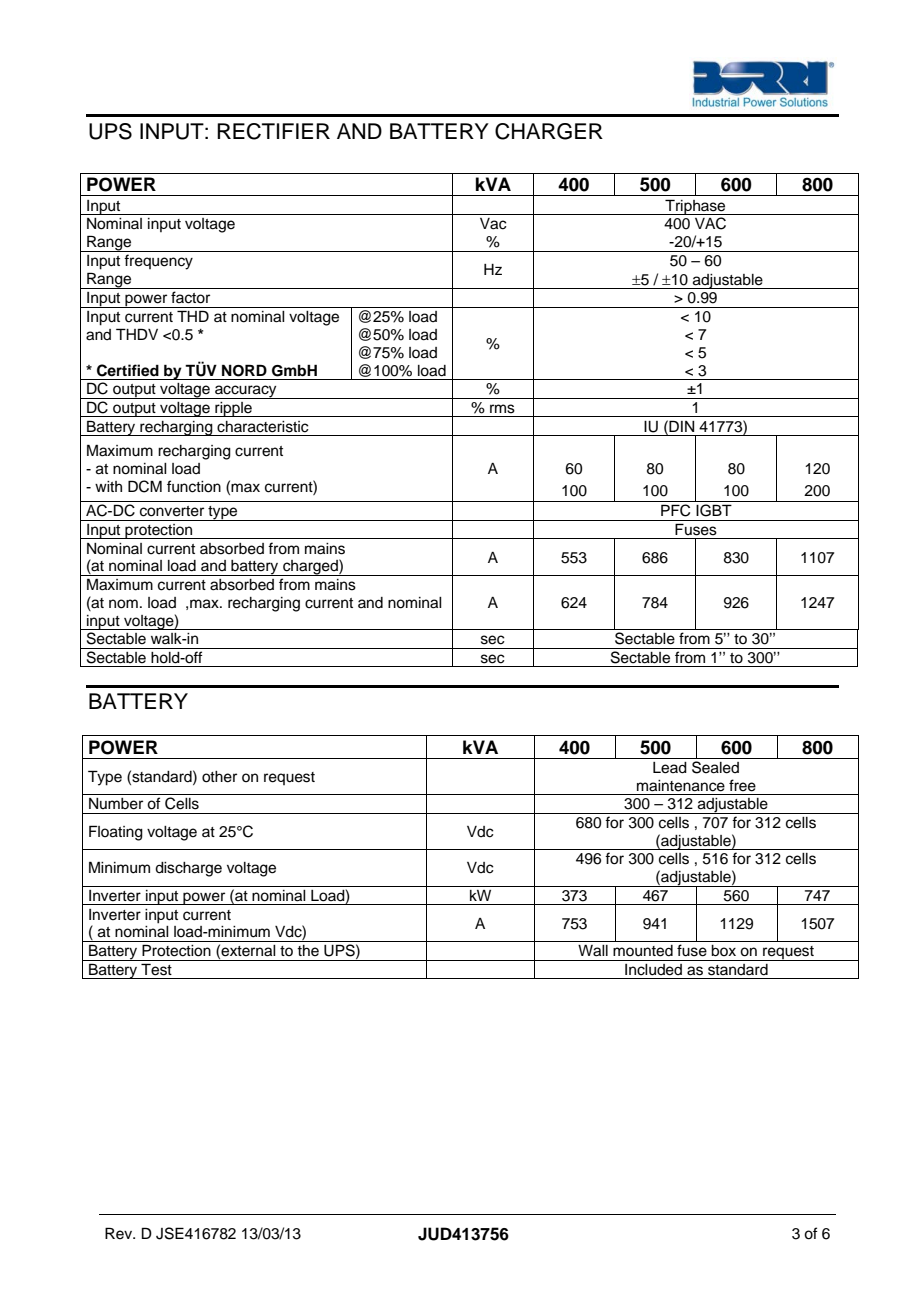 The width and height of the screenshot is (924, 1308). I want to click on function, so click(194, 486).
